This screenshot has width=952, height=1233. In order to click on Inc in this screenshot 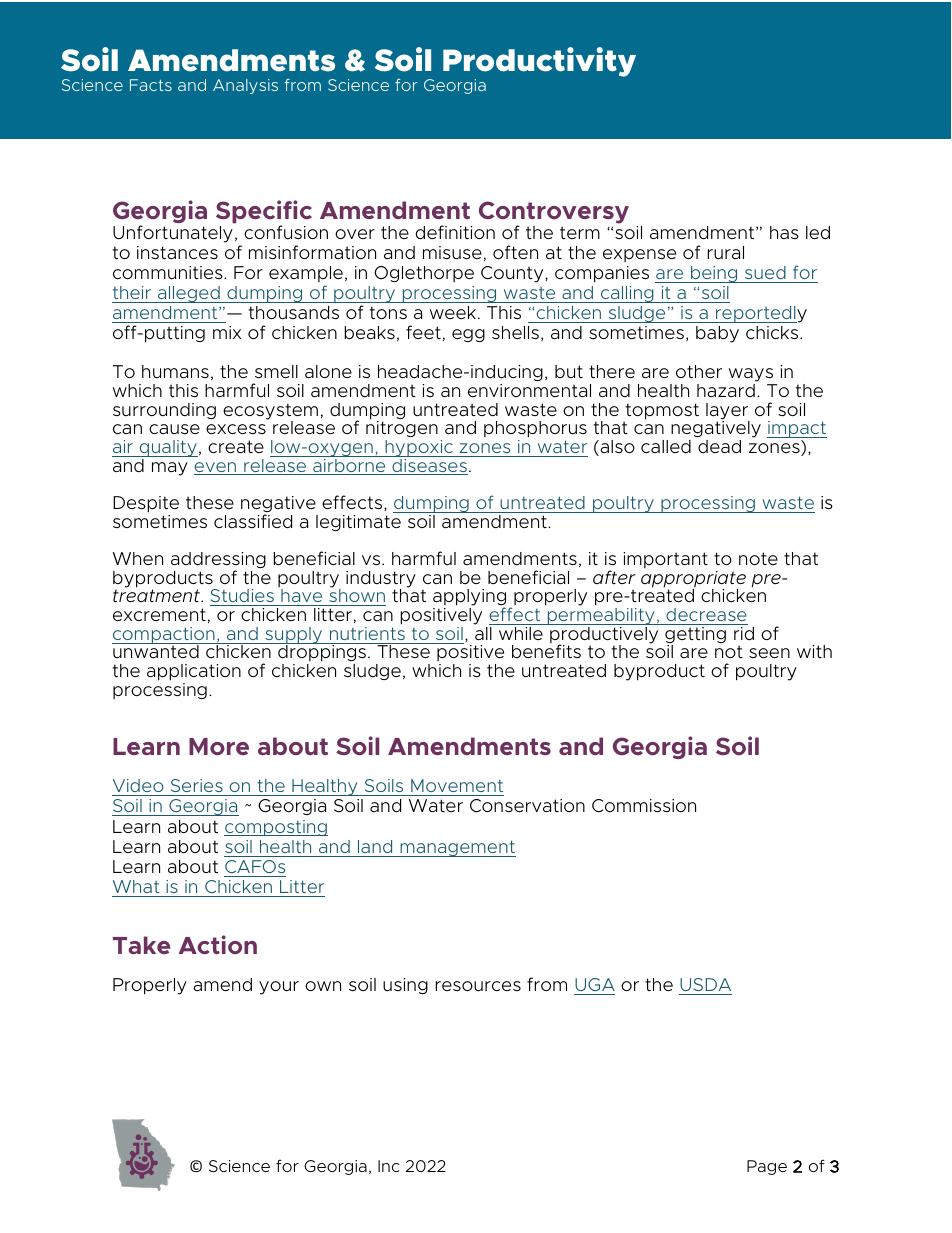, I will do `click(388, 1166)`.
